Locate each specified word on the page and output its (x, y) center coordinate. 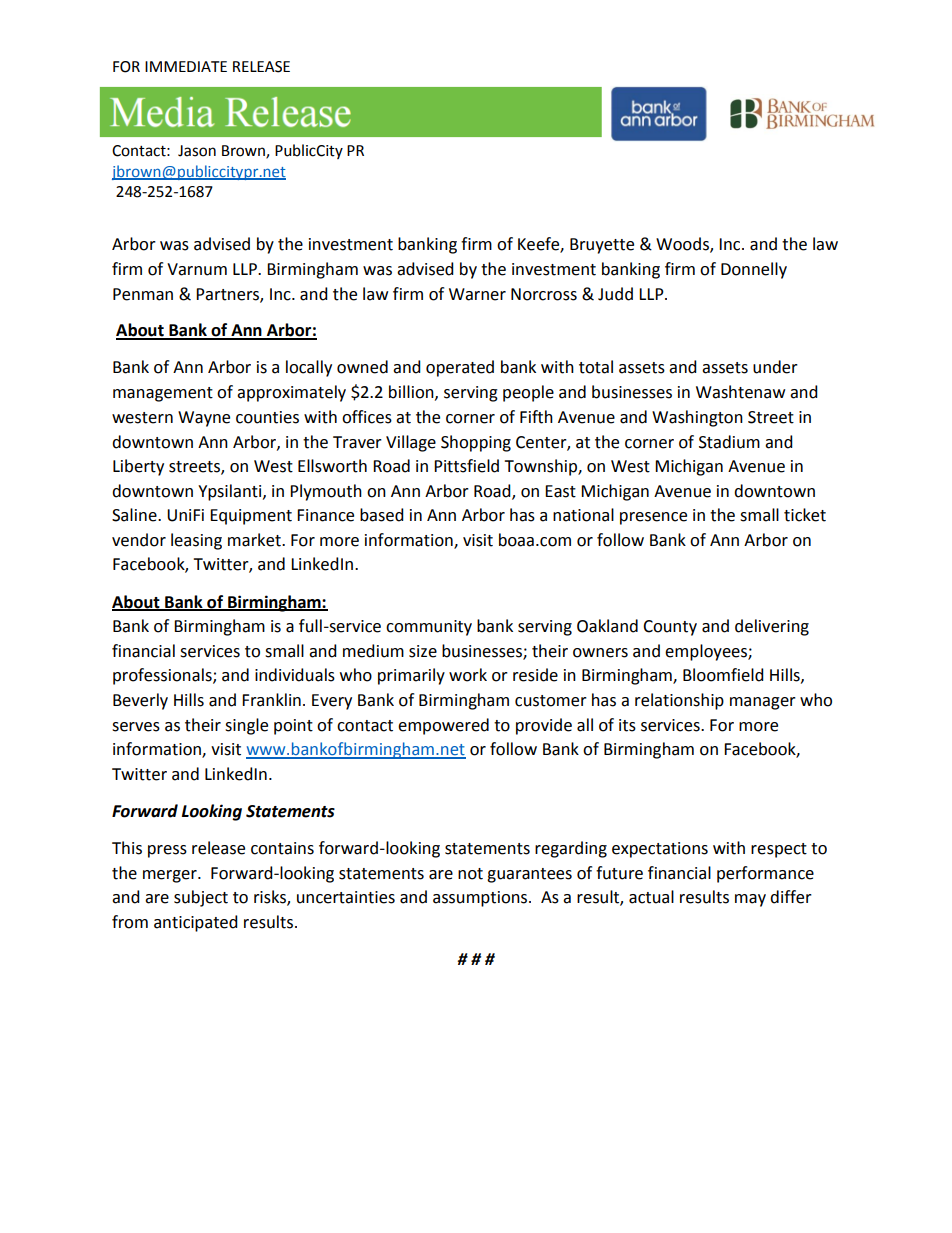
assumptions (481, 899)
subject (201, 898)
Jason (197, 151)
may (750, 900)
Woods (683, 245)
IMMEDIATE (186, 66)
